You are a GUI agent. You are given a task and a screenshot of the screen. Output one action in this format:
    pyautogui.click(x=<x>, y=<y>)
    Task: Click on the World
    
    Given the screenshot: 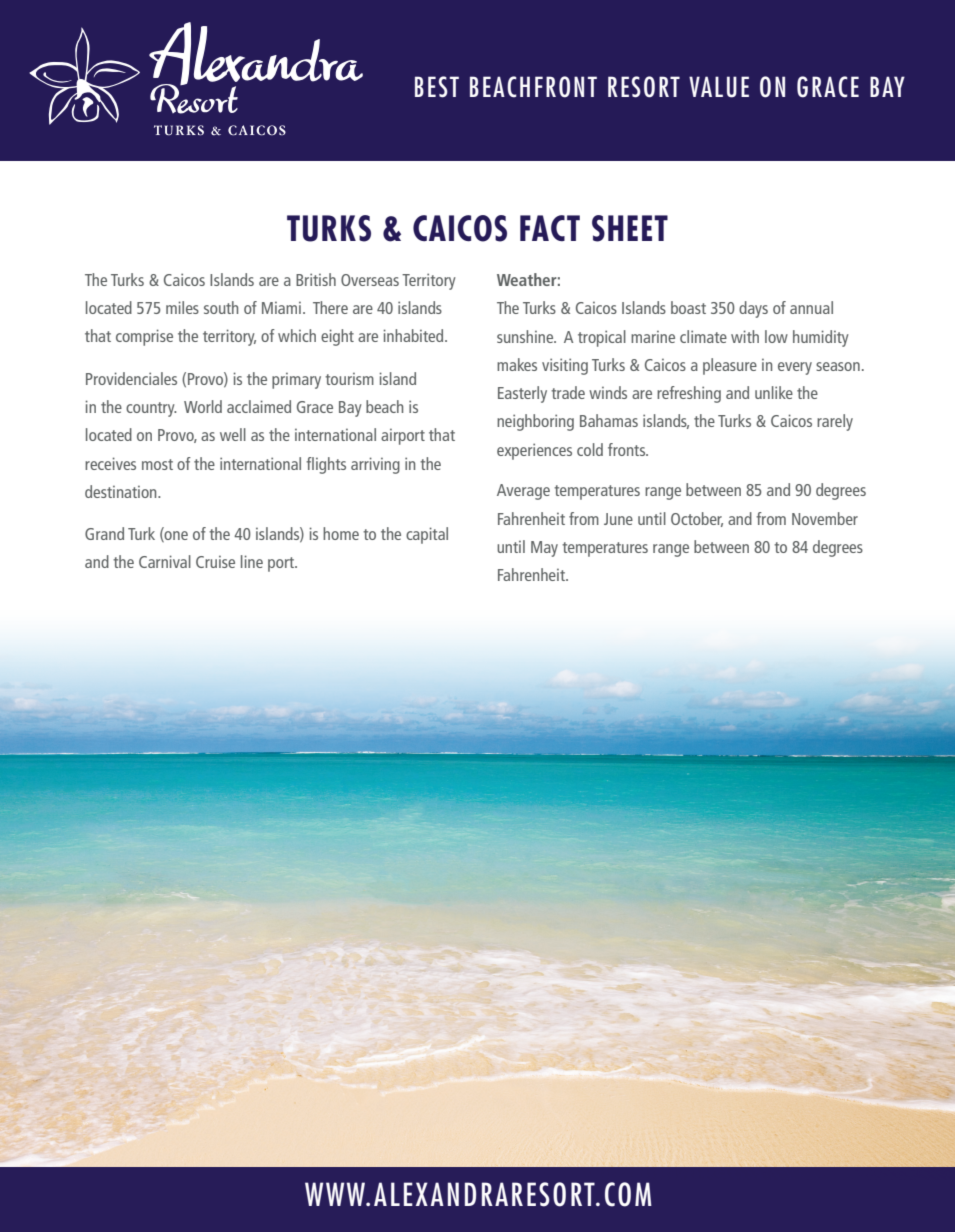 What is the action you would take?
    pyautogui.click(x=203, y=406)
